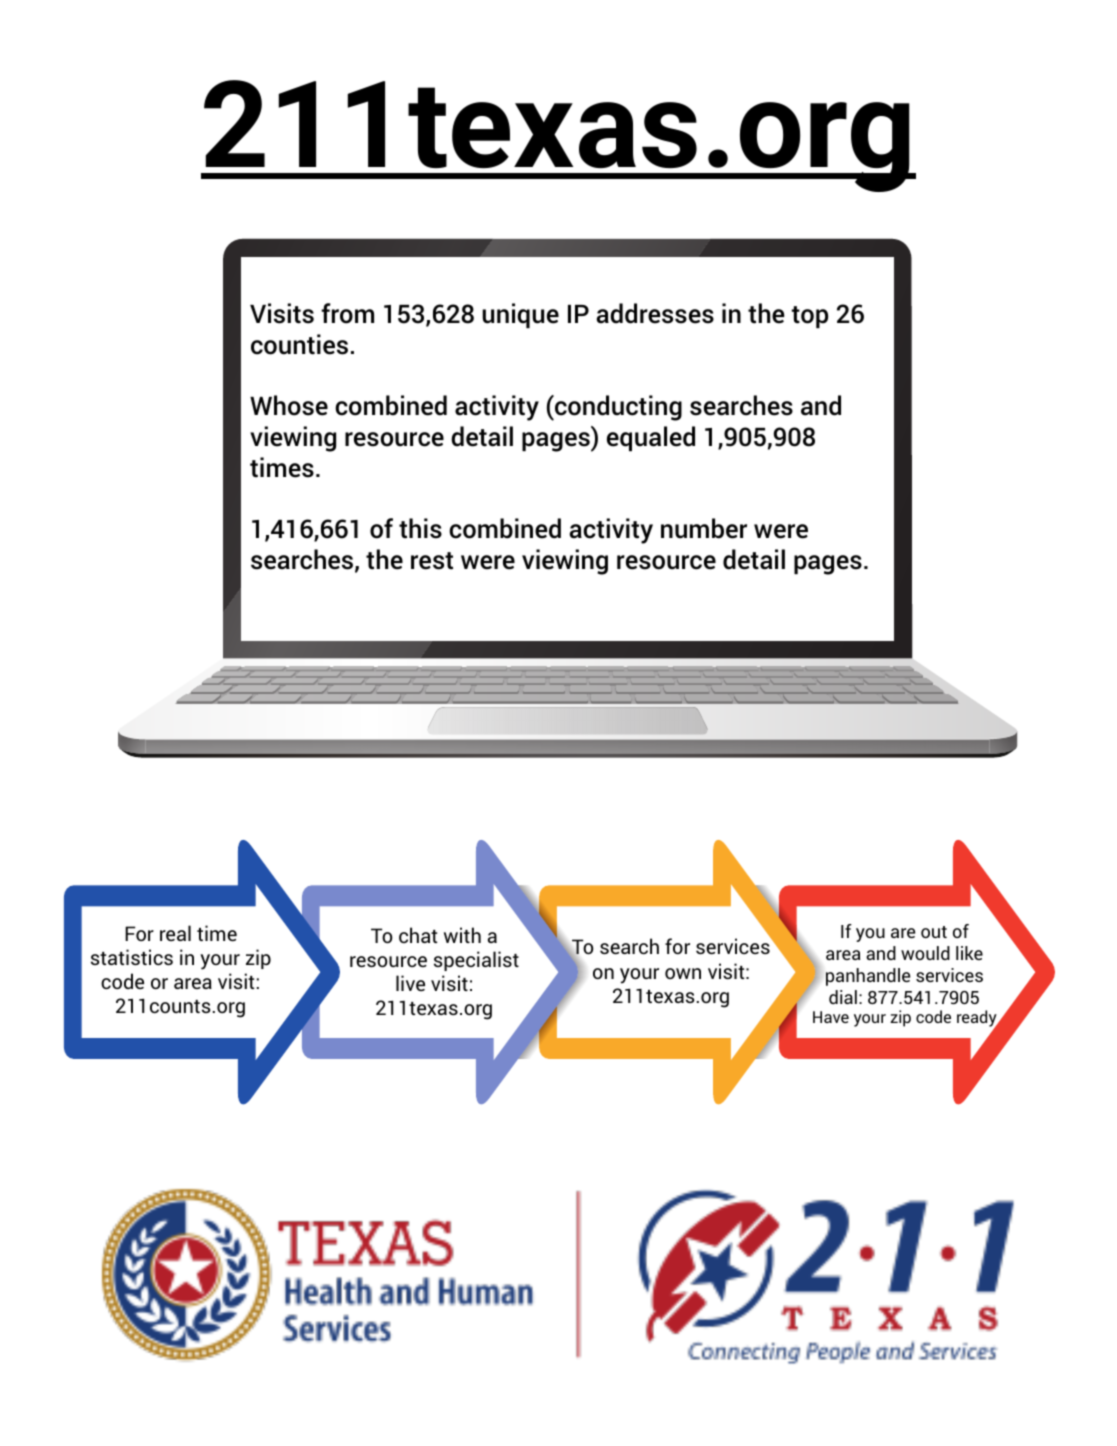 The height and width of the document is (1446, 1117). What do you see at coordinates (132, 957) in the document?
I see `statistics` at bounding box center [132, 957].
